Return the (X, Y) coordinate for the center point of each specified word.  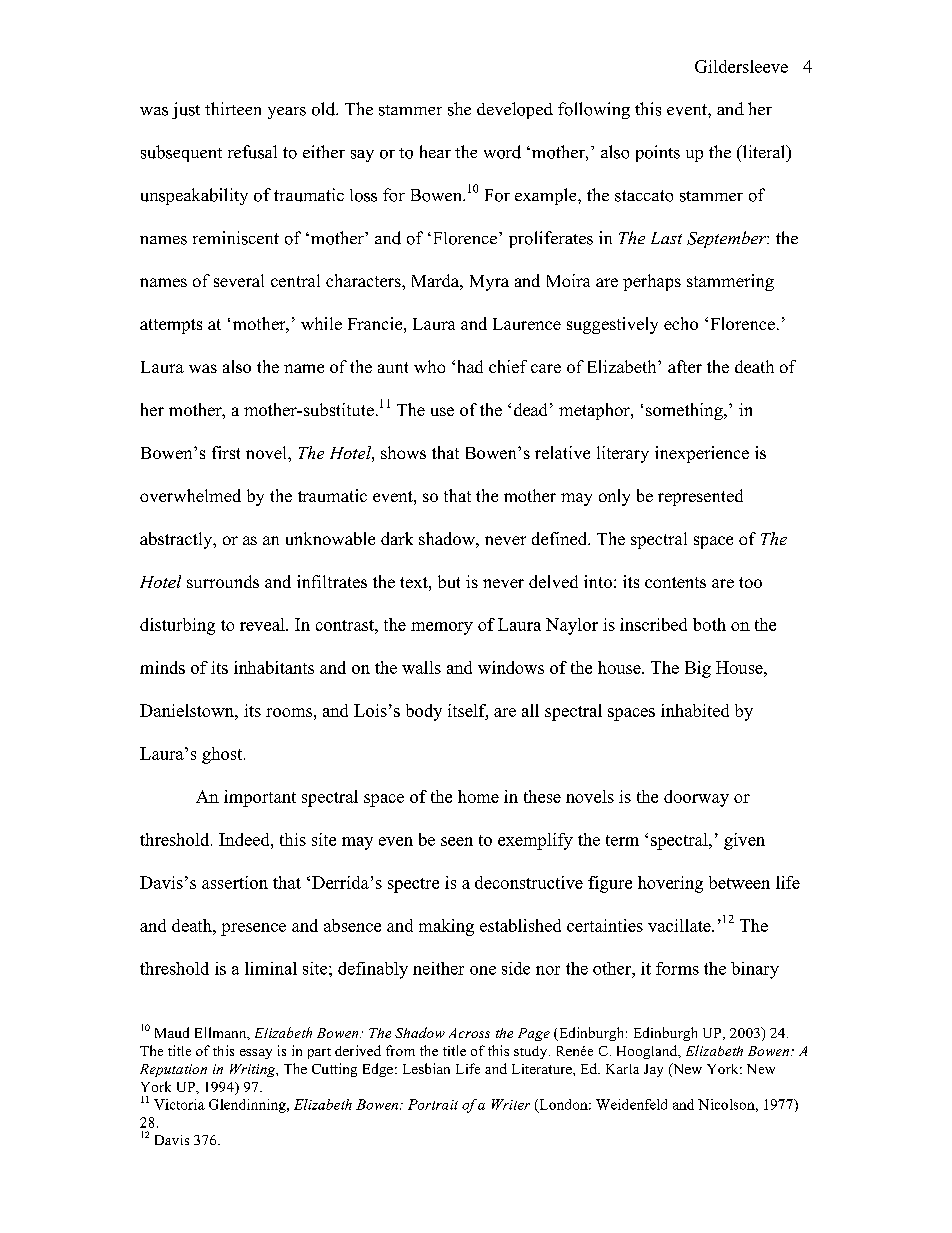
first (226, 452)
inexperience (702, 454)
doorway (696, 798)
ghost (223, 755)
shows (403, 452)
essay (256, 1054)
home (478, 796)
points (658, 153)
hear (435, 151)
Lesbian (426, 1068)
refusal (252, 152)
